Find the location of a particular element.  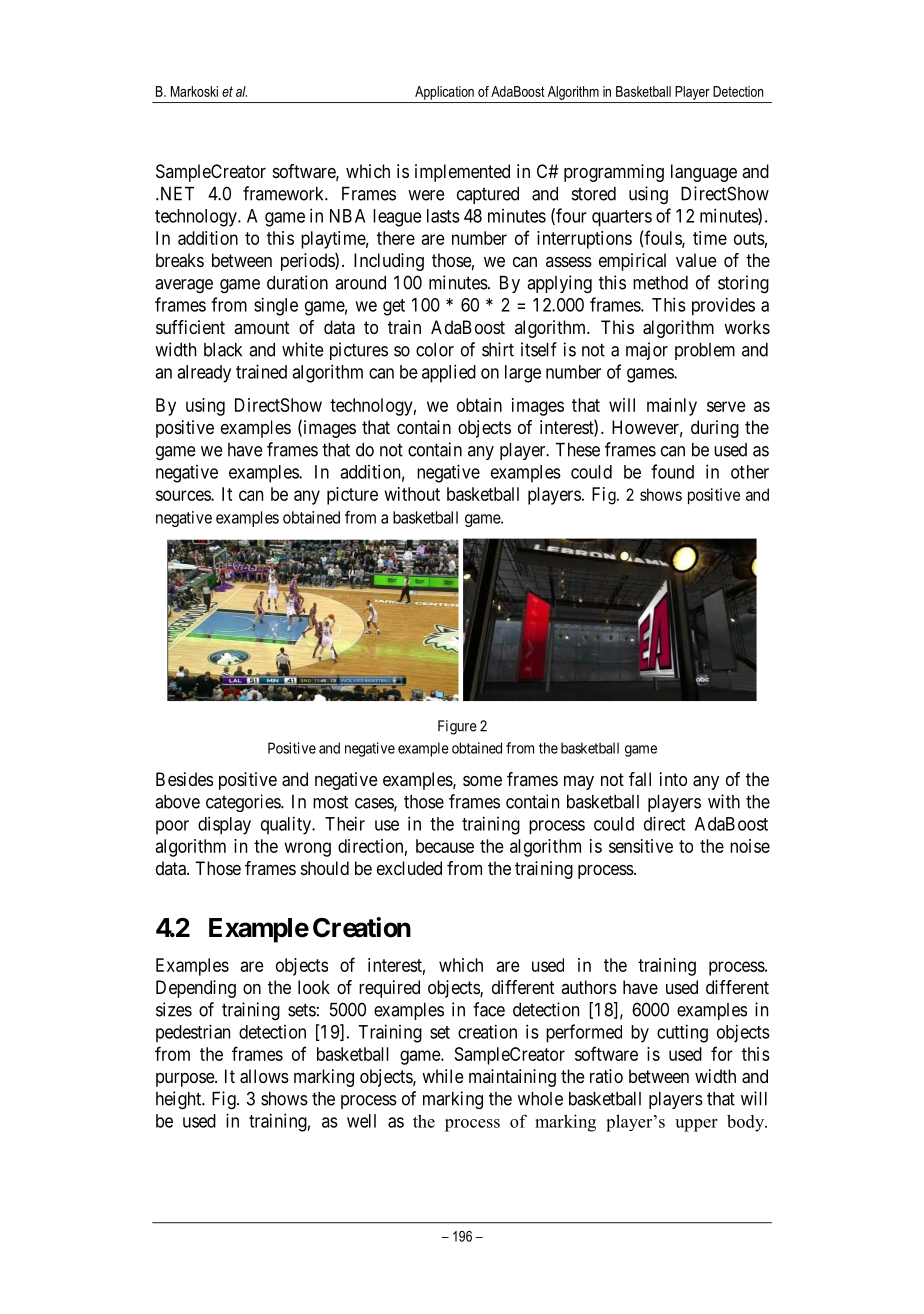

Application is located at coordinates (444, 93).
